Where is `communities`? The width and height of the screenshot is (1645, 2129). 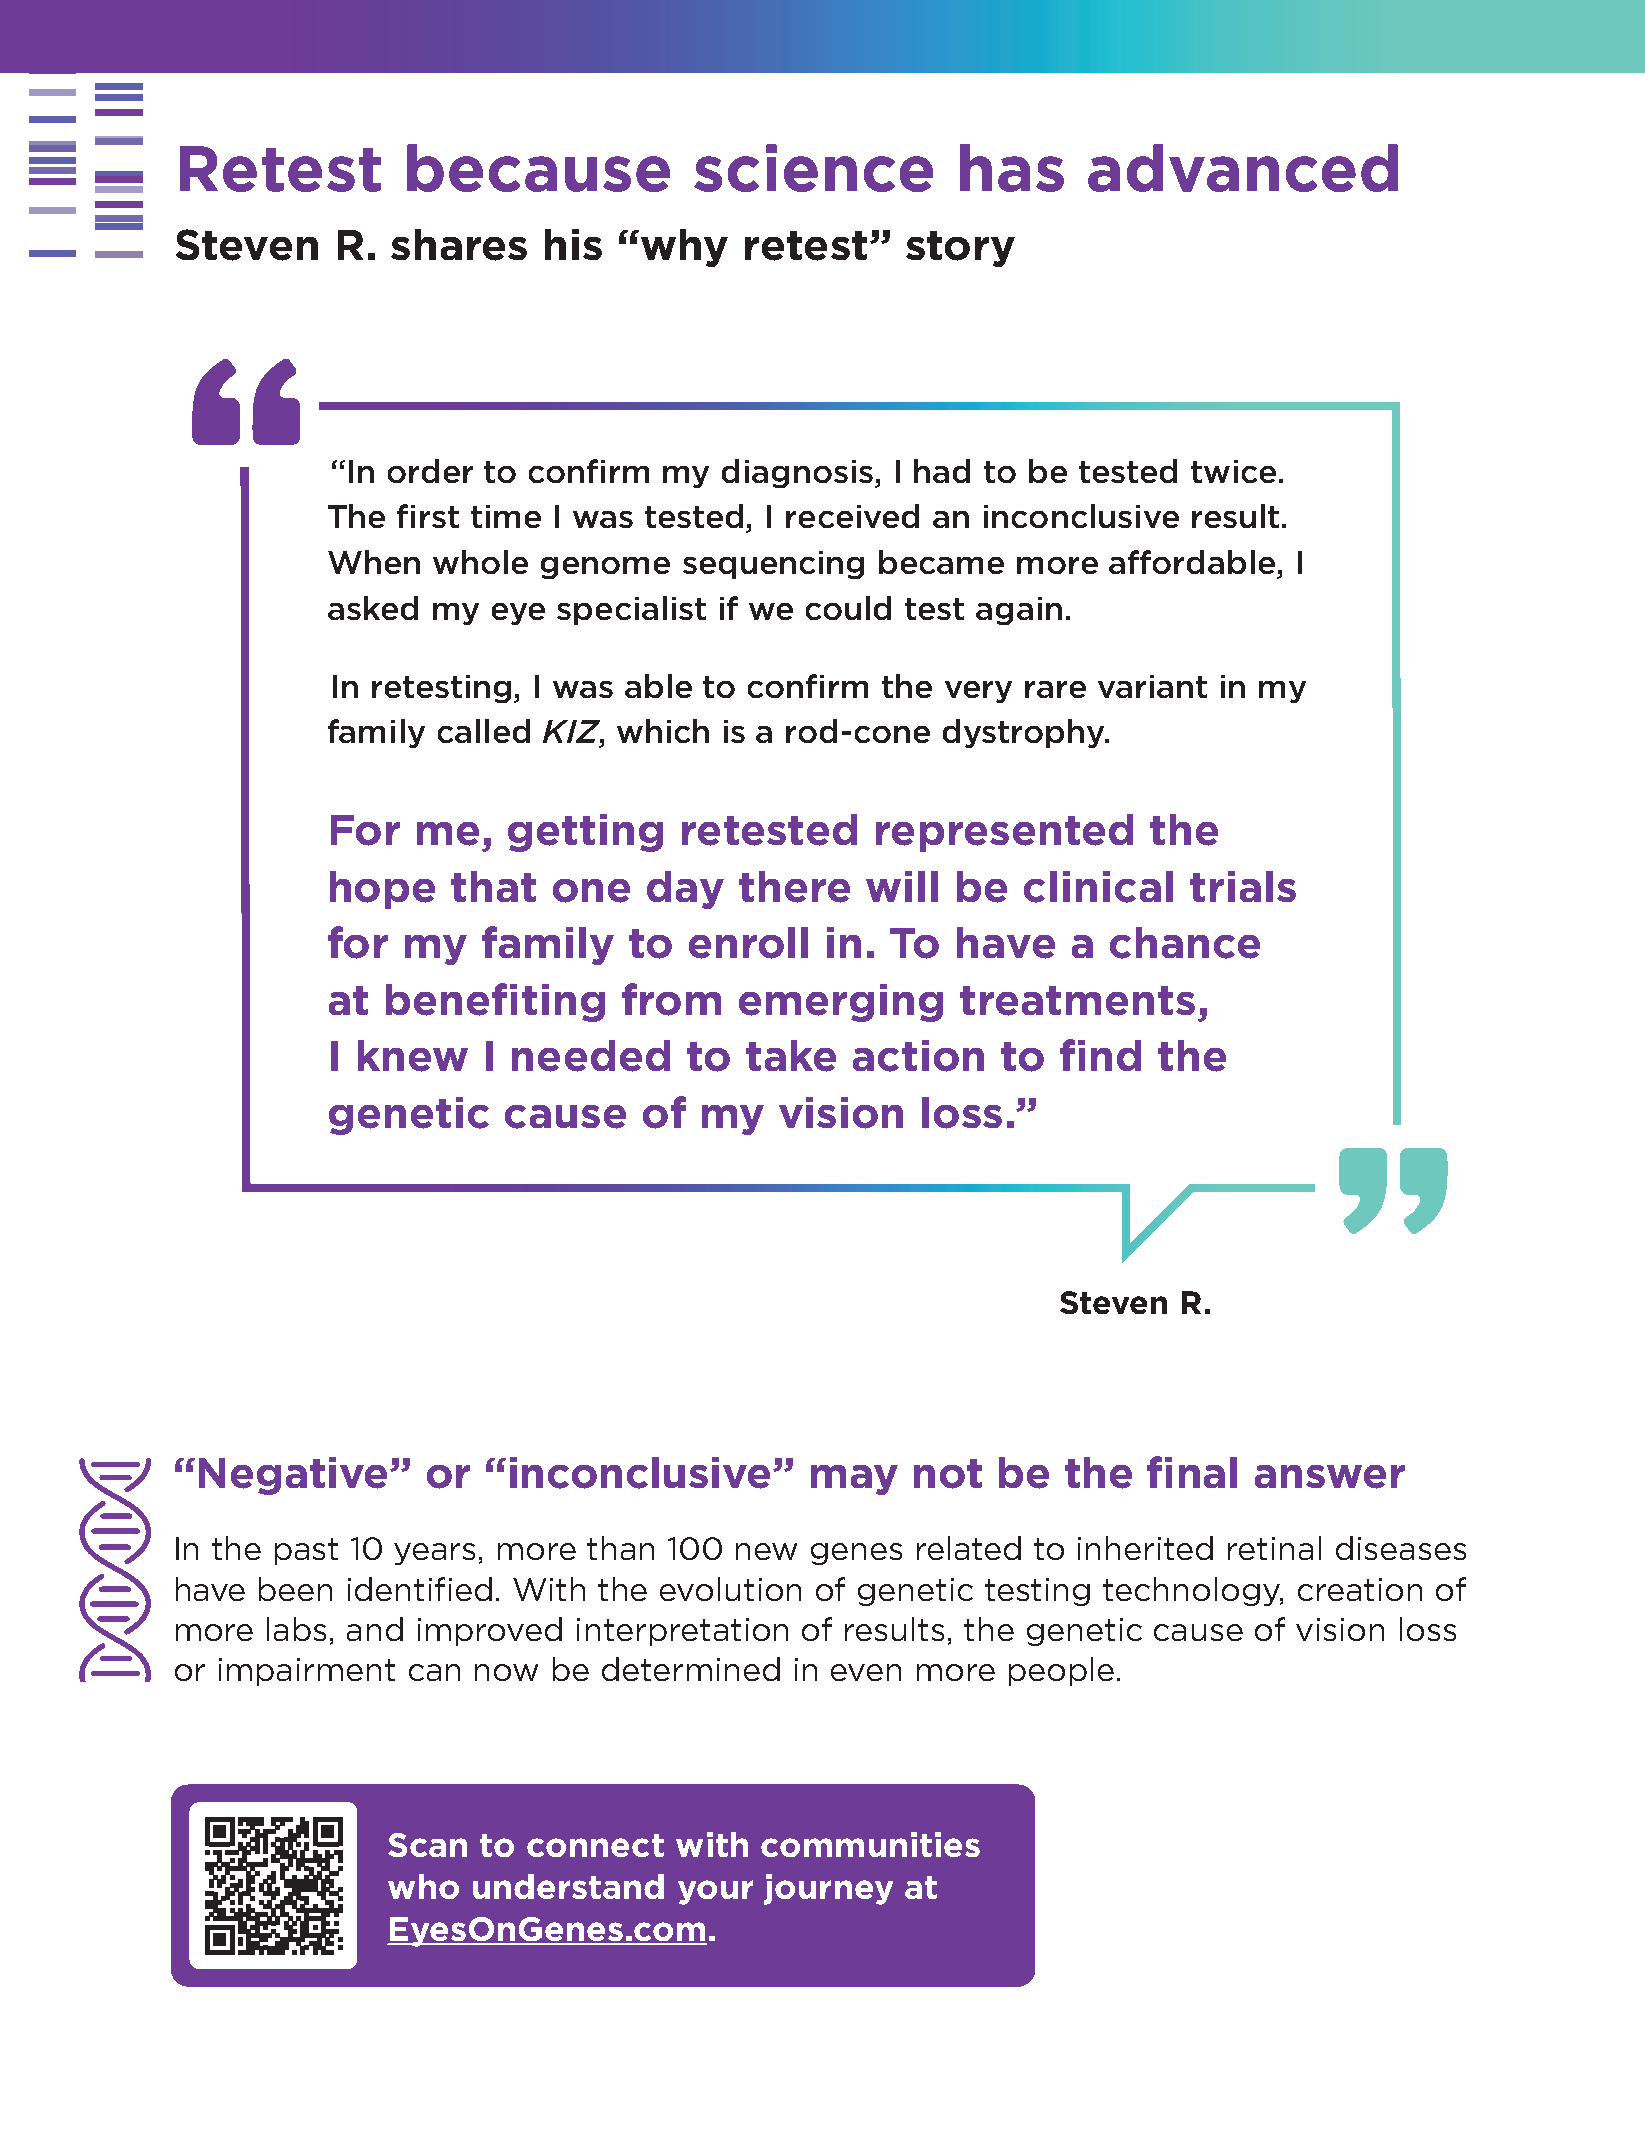 communities is located at coordinates (870, 1844).
